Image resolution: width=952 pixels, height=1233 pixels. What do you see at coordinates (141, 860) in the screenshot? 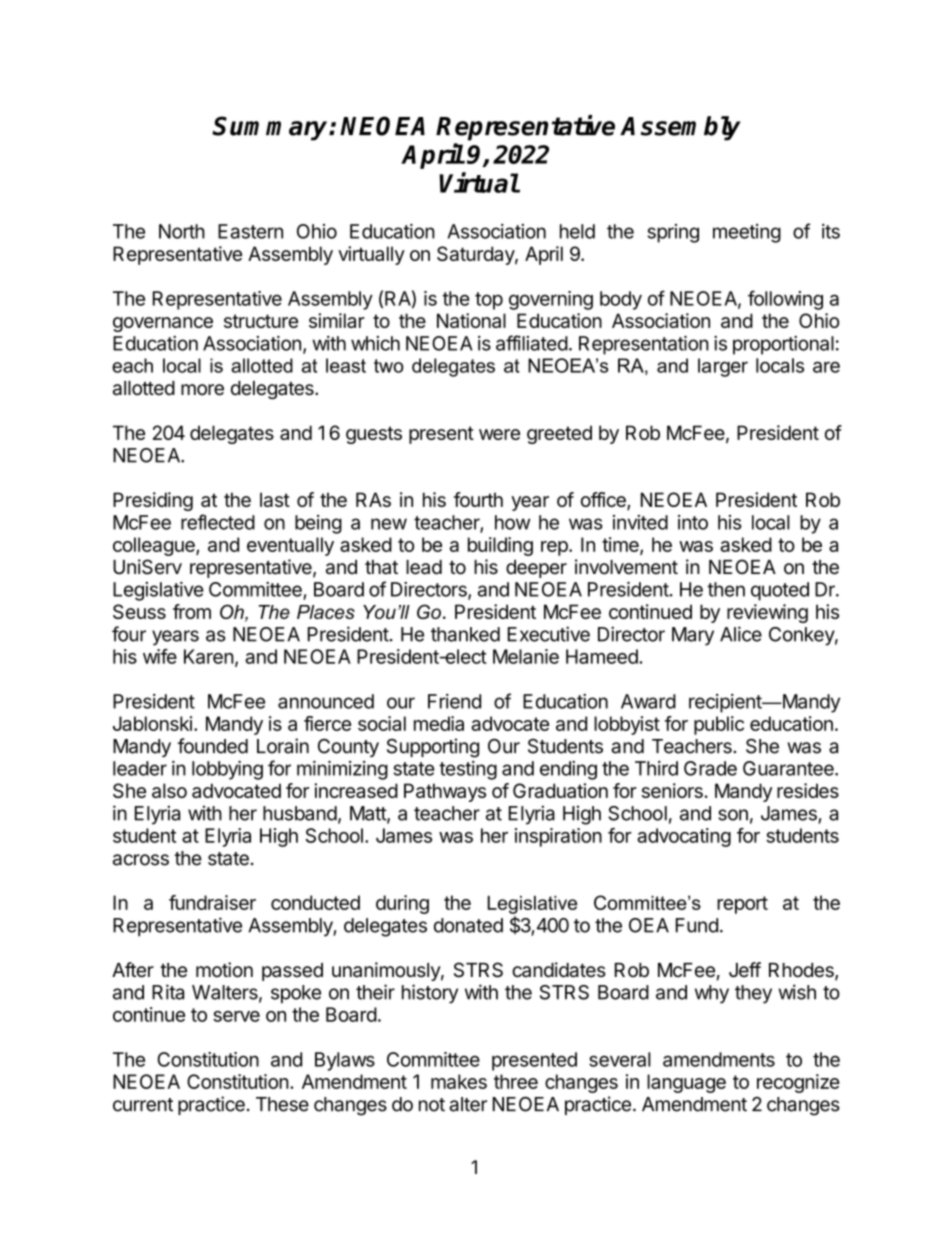
I see `across` at bounding box center [141, 860].
